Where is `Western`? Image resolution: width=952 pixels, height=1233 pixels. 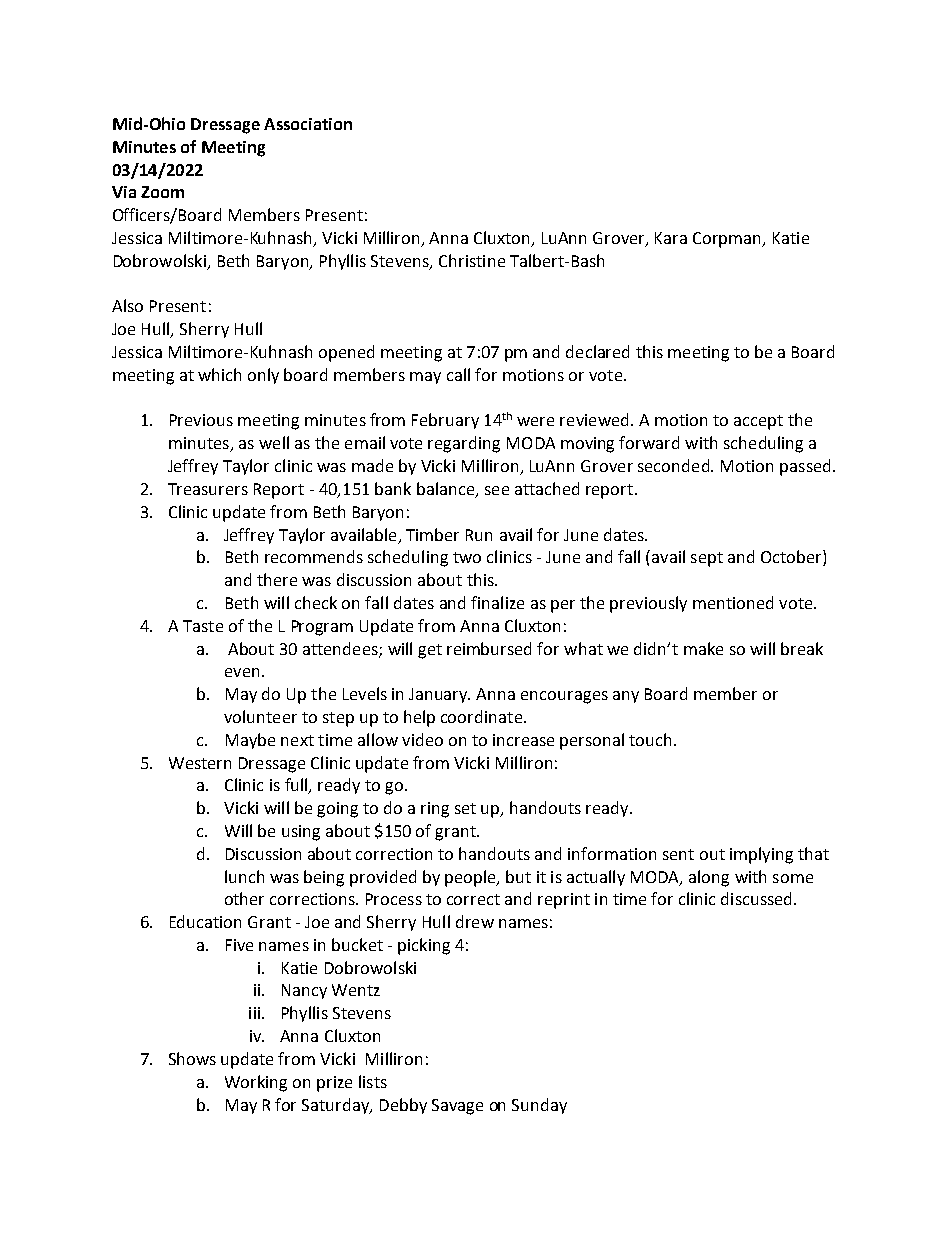
Western is located at coordinates (200, 763).
